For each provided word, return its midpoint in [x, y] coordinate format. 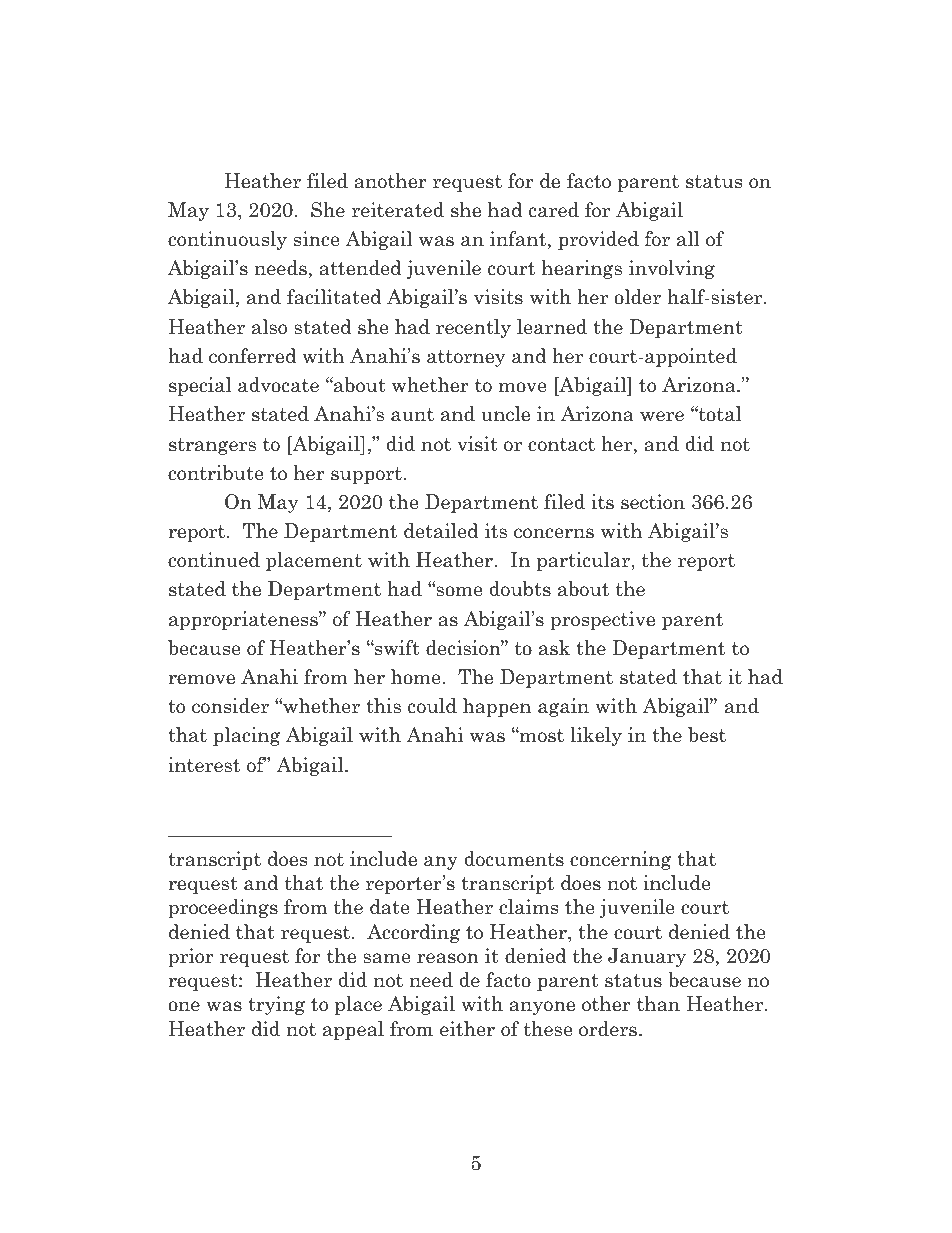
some [458, 591]
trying [276, 1005]
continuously [227, 240]
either [467, 1029]
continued [214, 560]
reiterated [398, 210]
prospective [602, 620]
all [688, 239]
